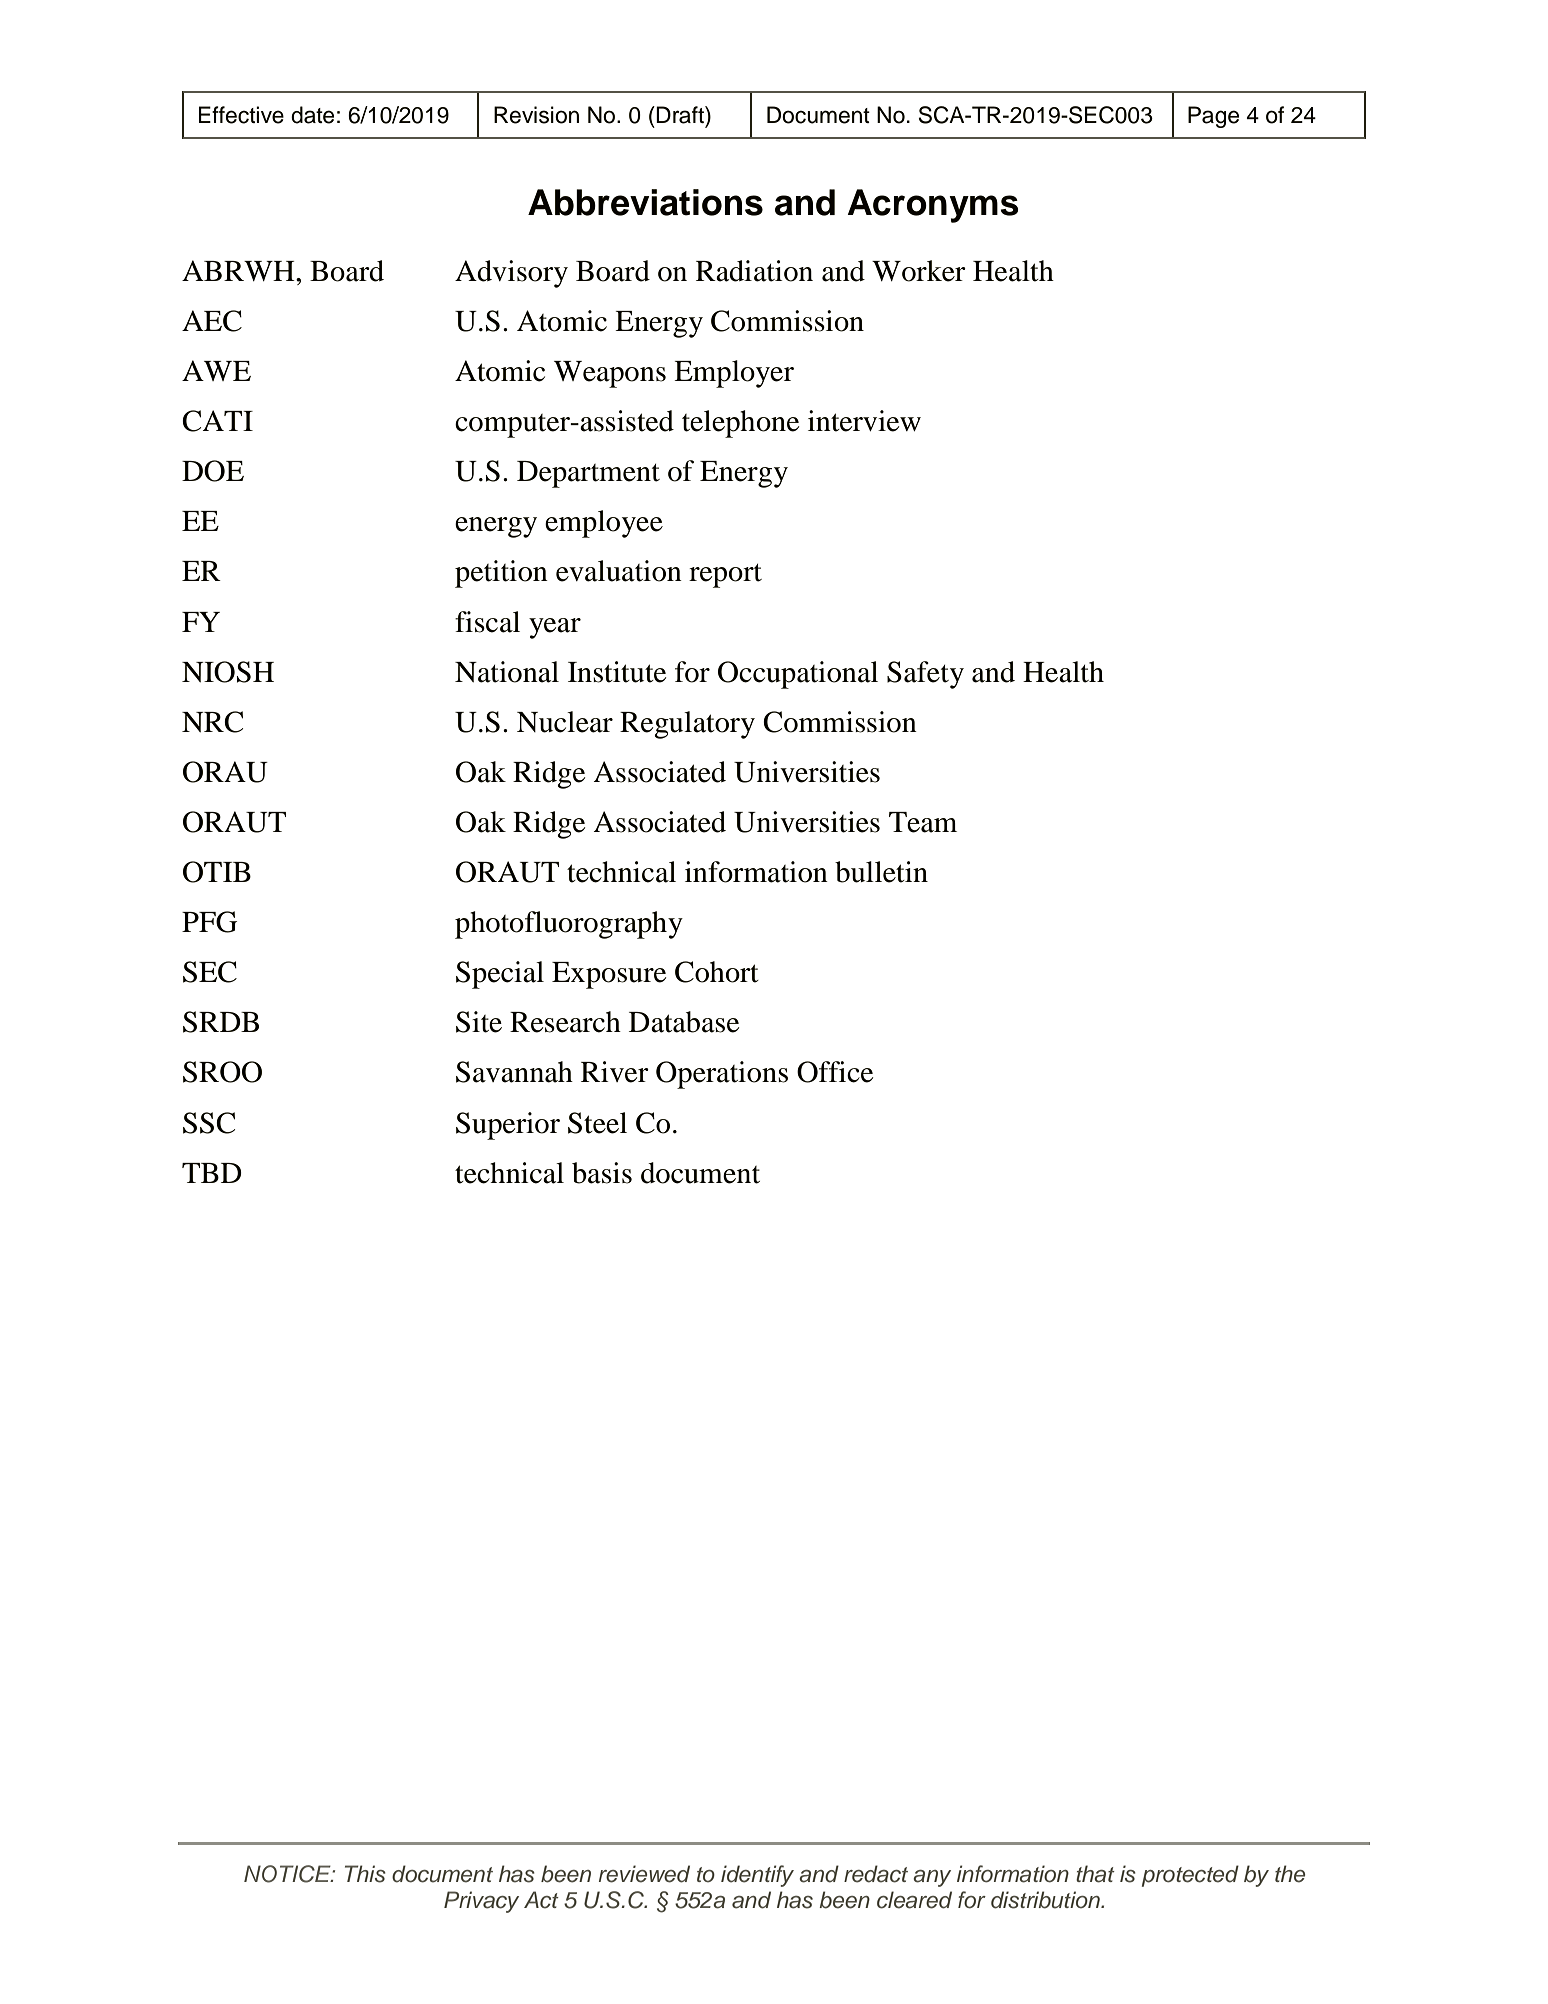 The image size is (1548, 2004). What do you see at coordinates (681, 115) in the page?
I see `Draft` at bounding box center [681, 115].
